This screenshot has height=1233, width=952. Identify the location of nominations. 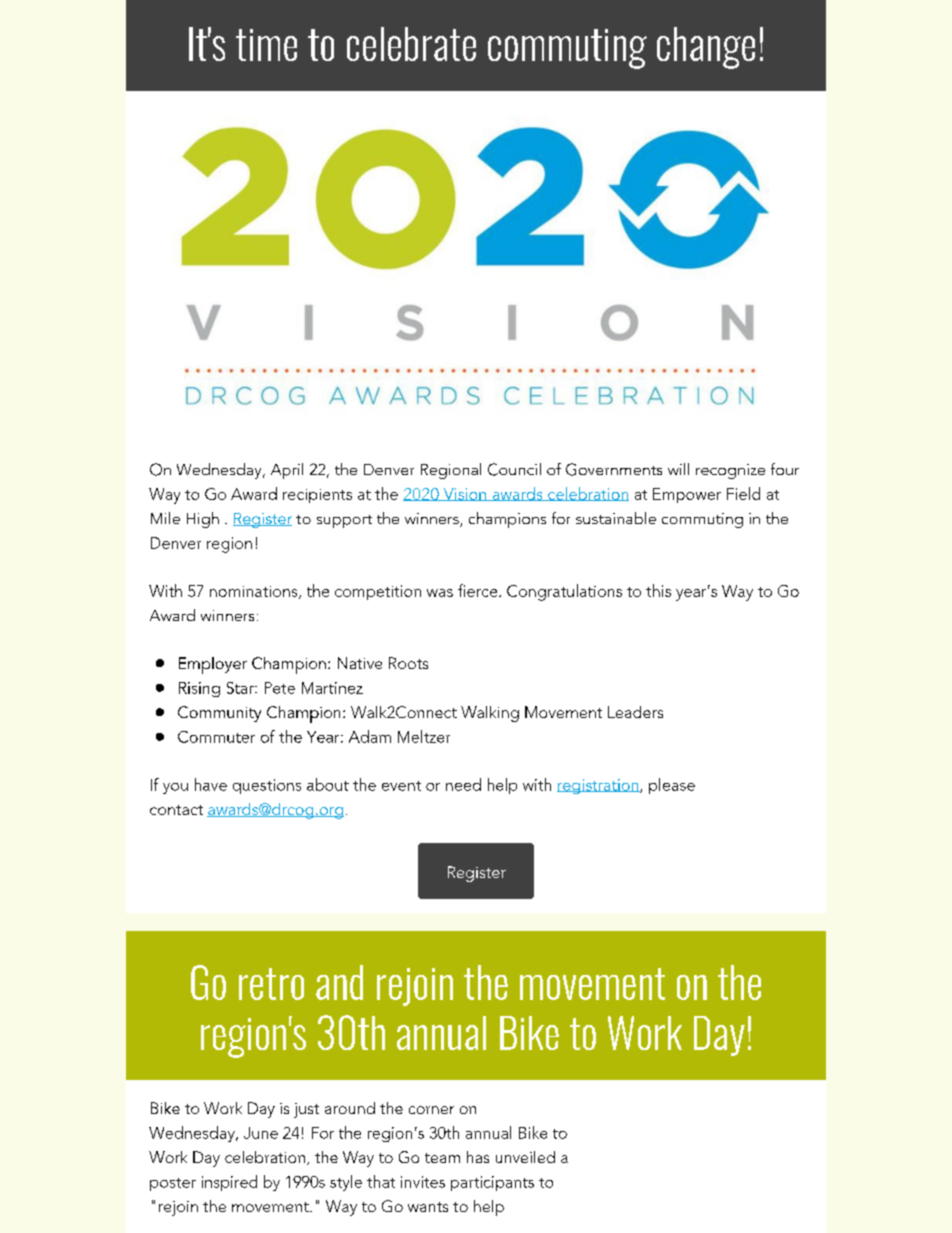
(255, 592).
